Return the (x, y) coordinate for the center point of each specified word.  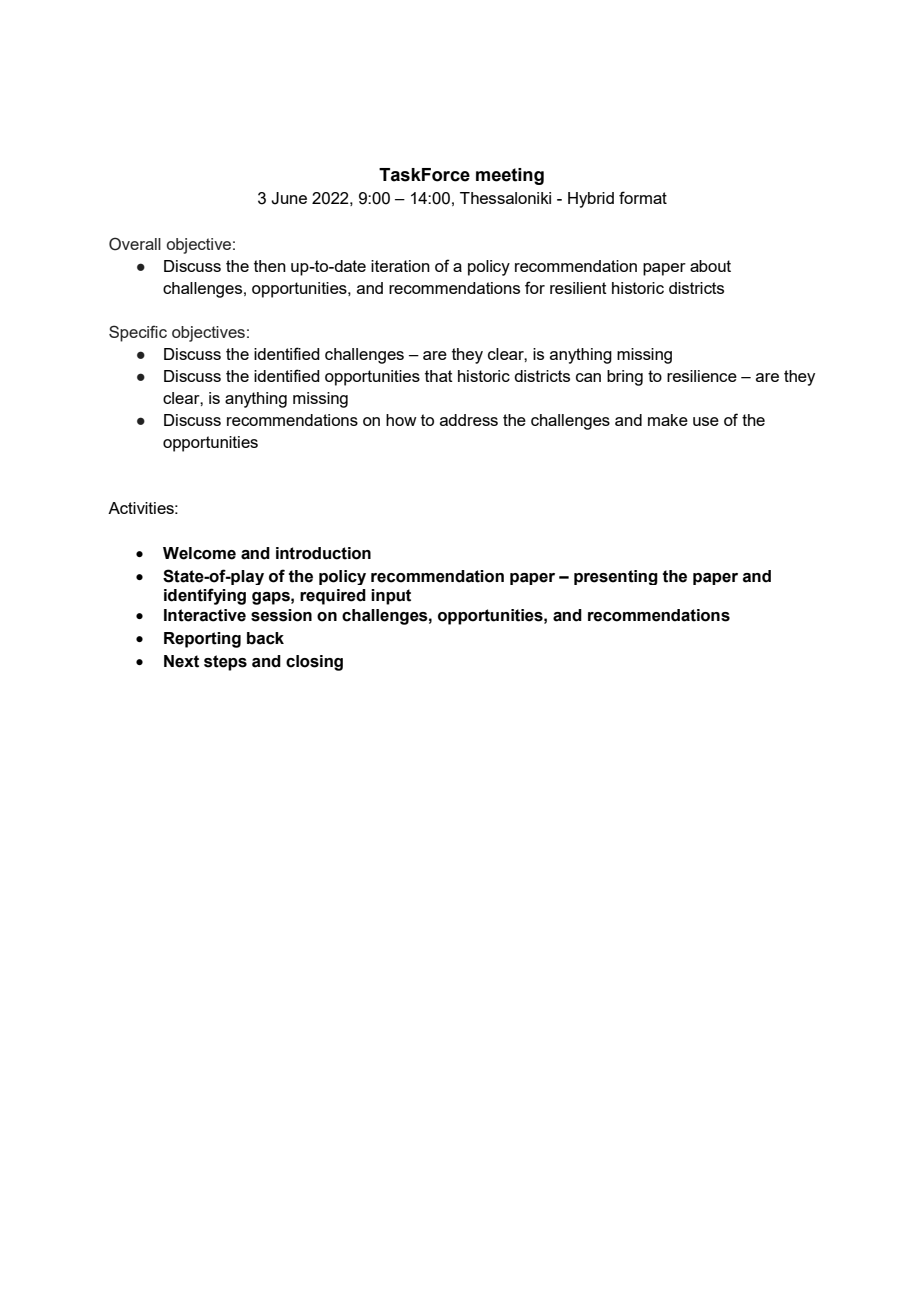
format (643, 197)
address (469, 420)
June (289, 198)
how (401, 420)
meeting (510, 176)
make (668, 420)
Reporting (202, 640)
